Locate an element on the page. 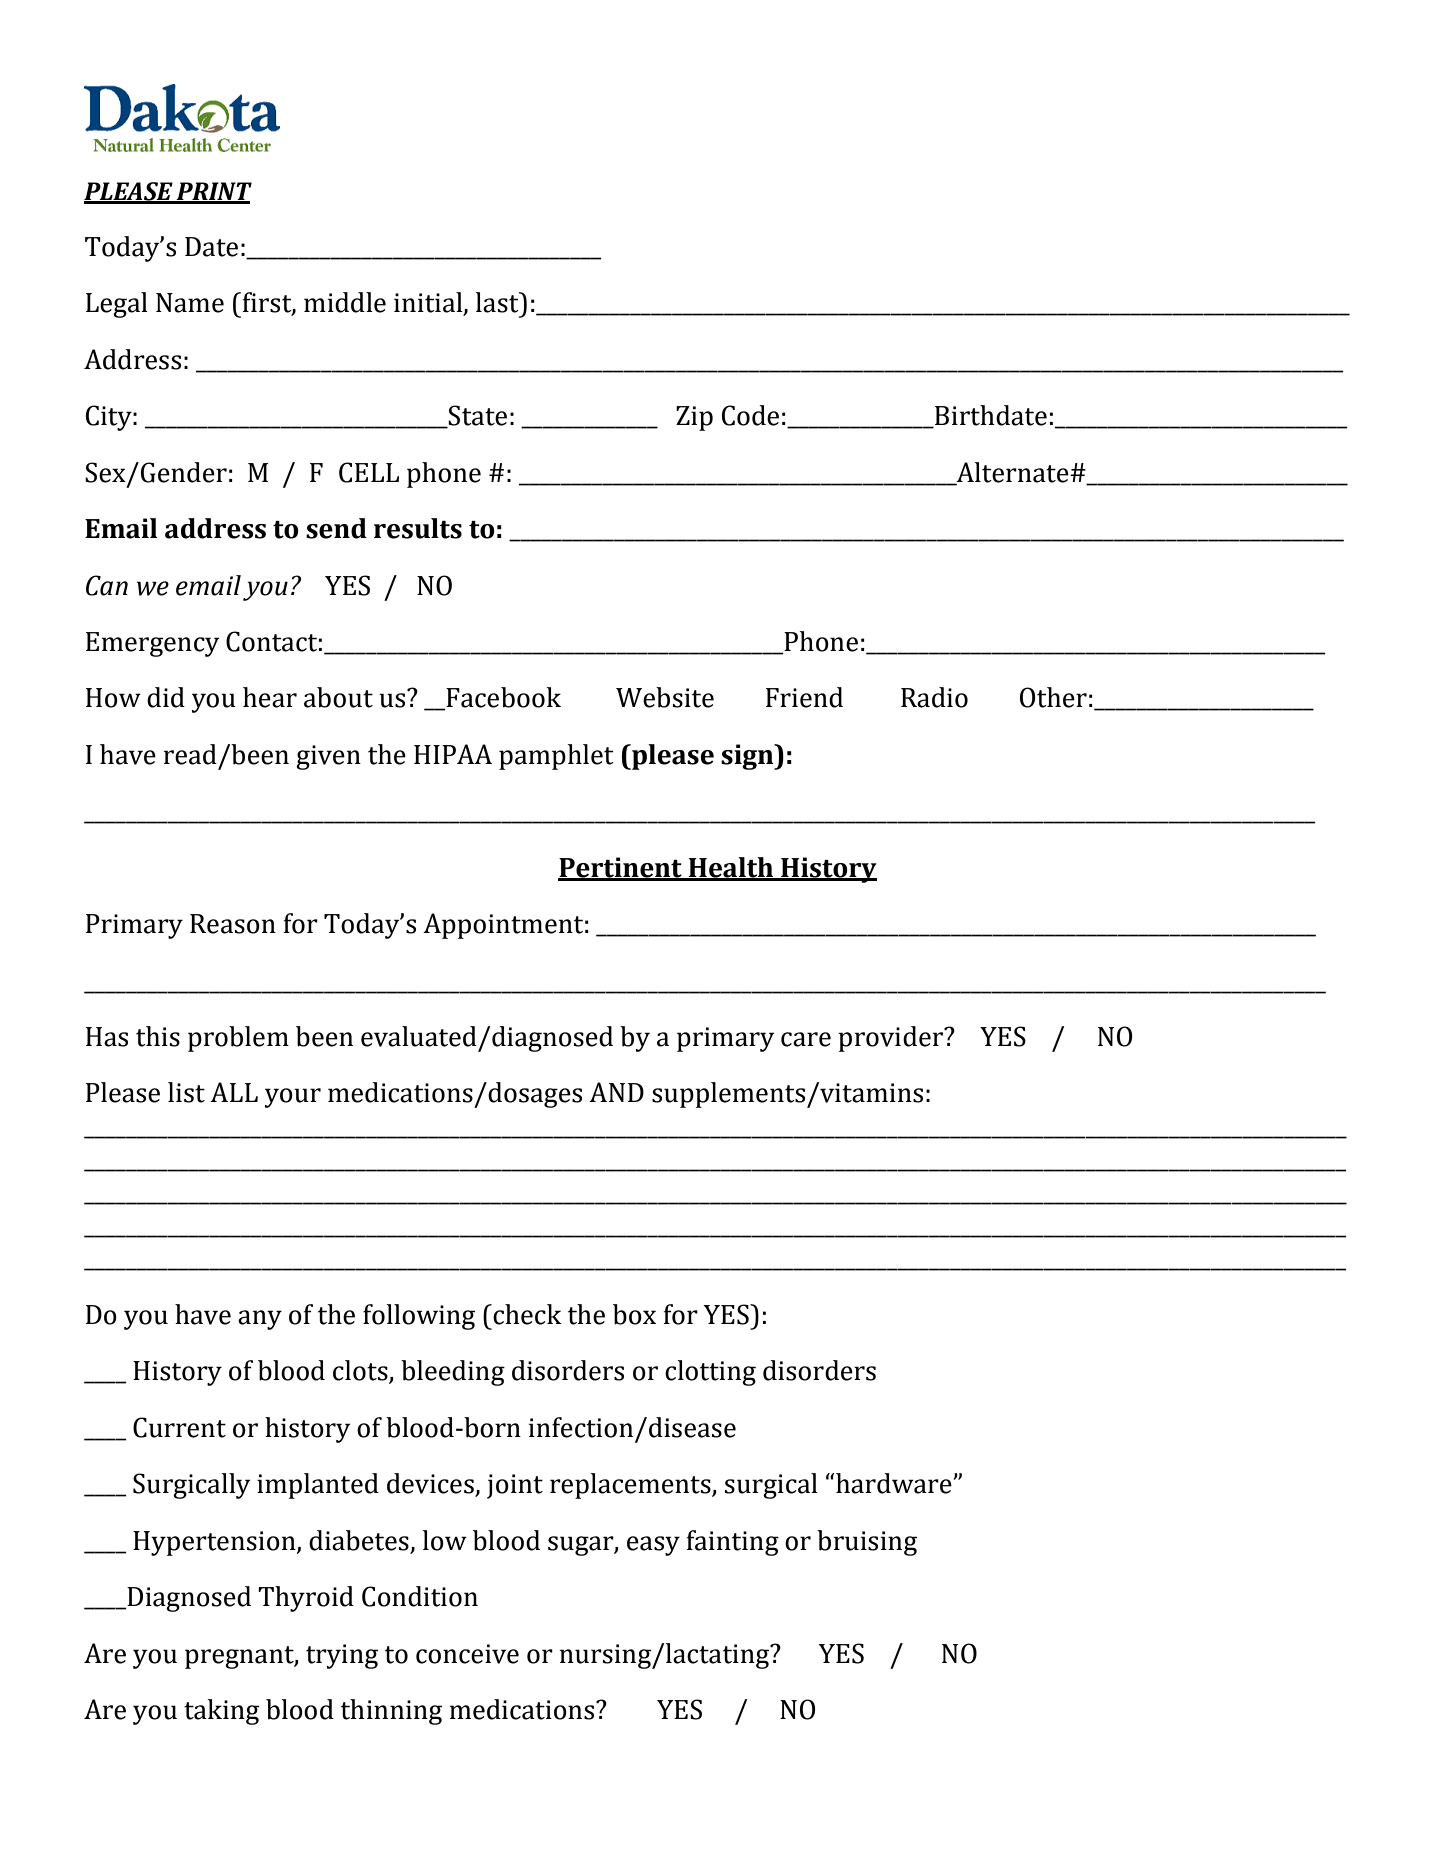 The width and height of the document is (1435, 1857). Name is located at coordinates (190, 303).
